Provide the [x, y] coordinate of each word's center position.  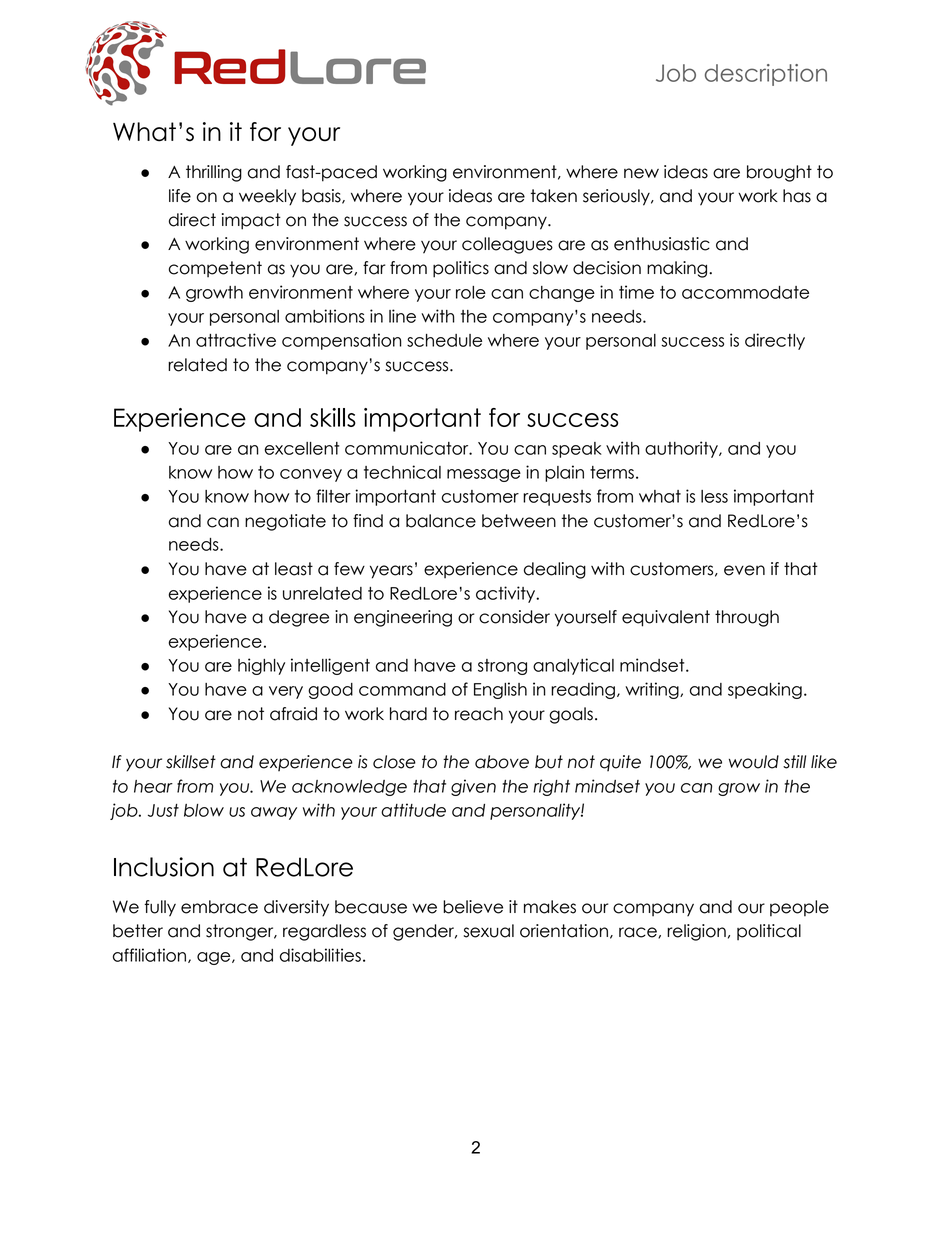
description [766, 75]
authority [682, 449]
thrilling [214, 173]
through [747, 618]
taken [554, 196]
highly [261, 666]
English [500, 690]
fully [160, 908]
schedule [444, 340]
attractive [236, 340]
